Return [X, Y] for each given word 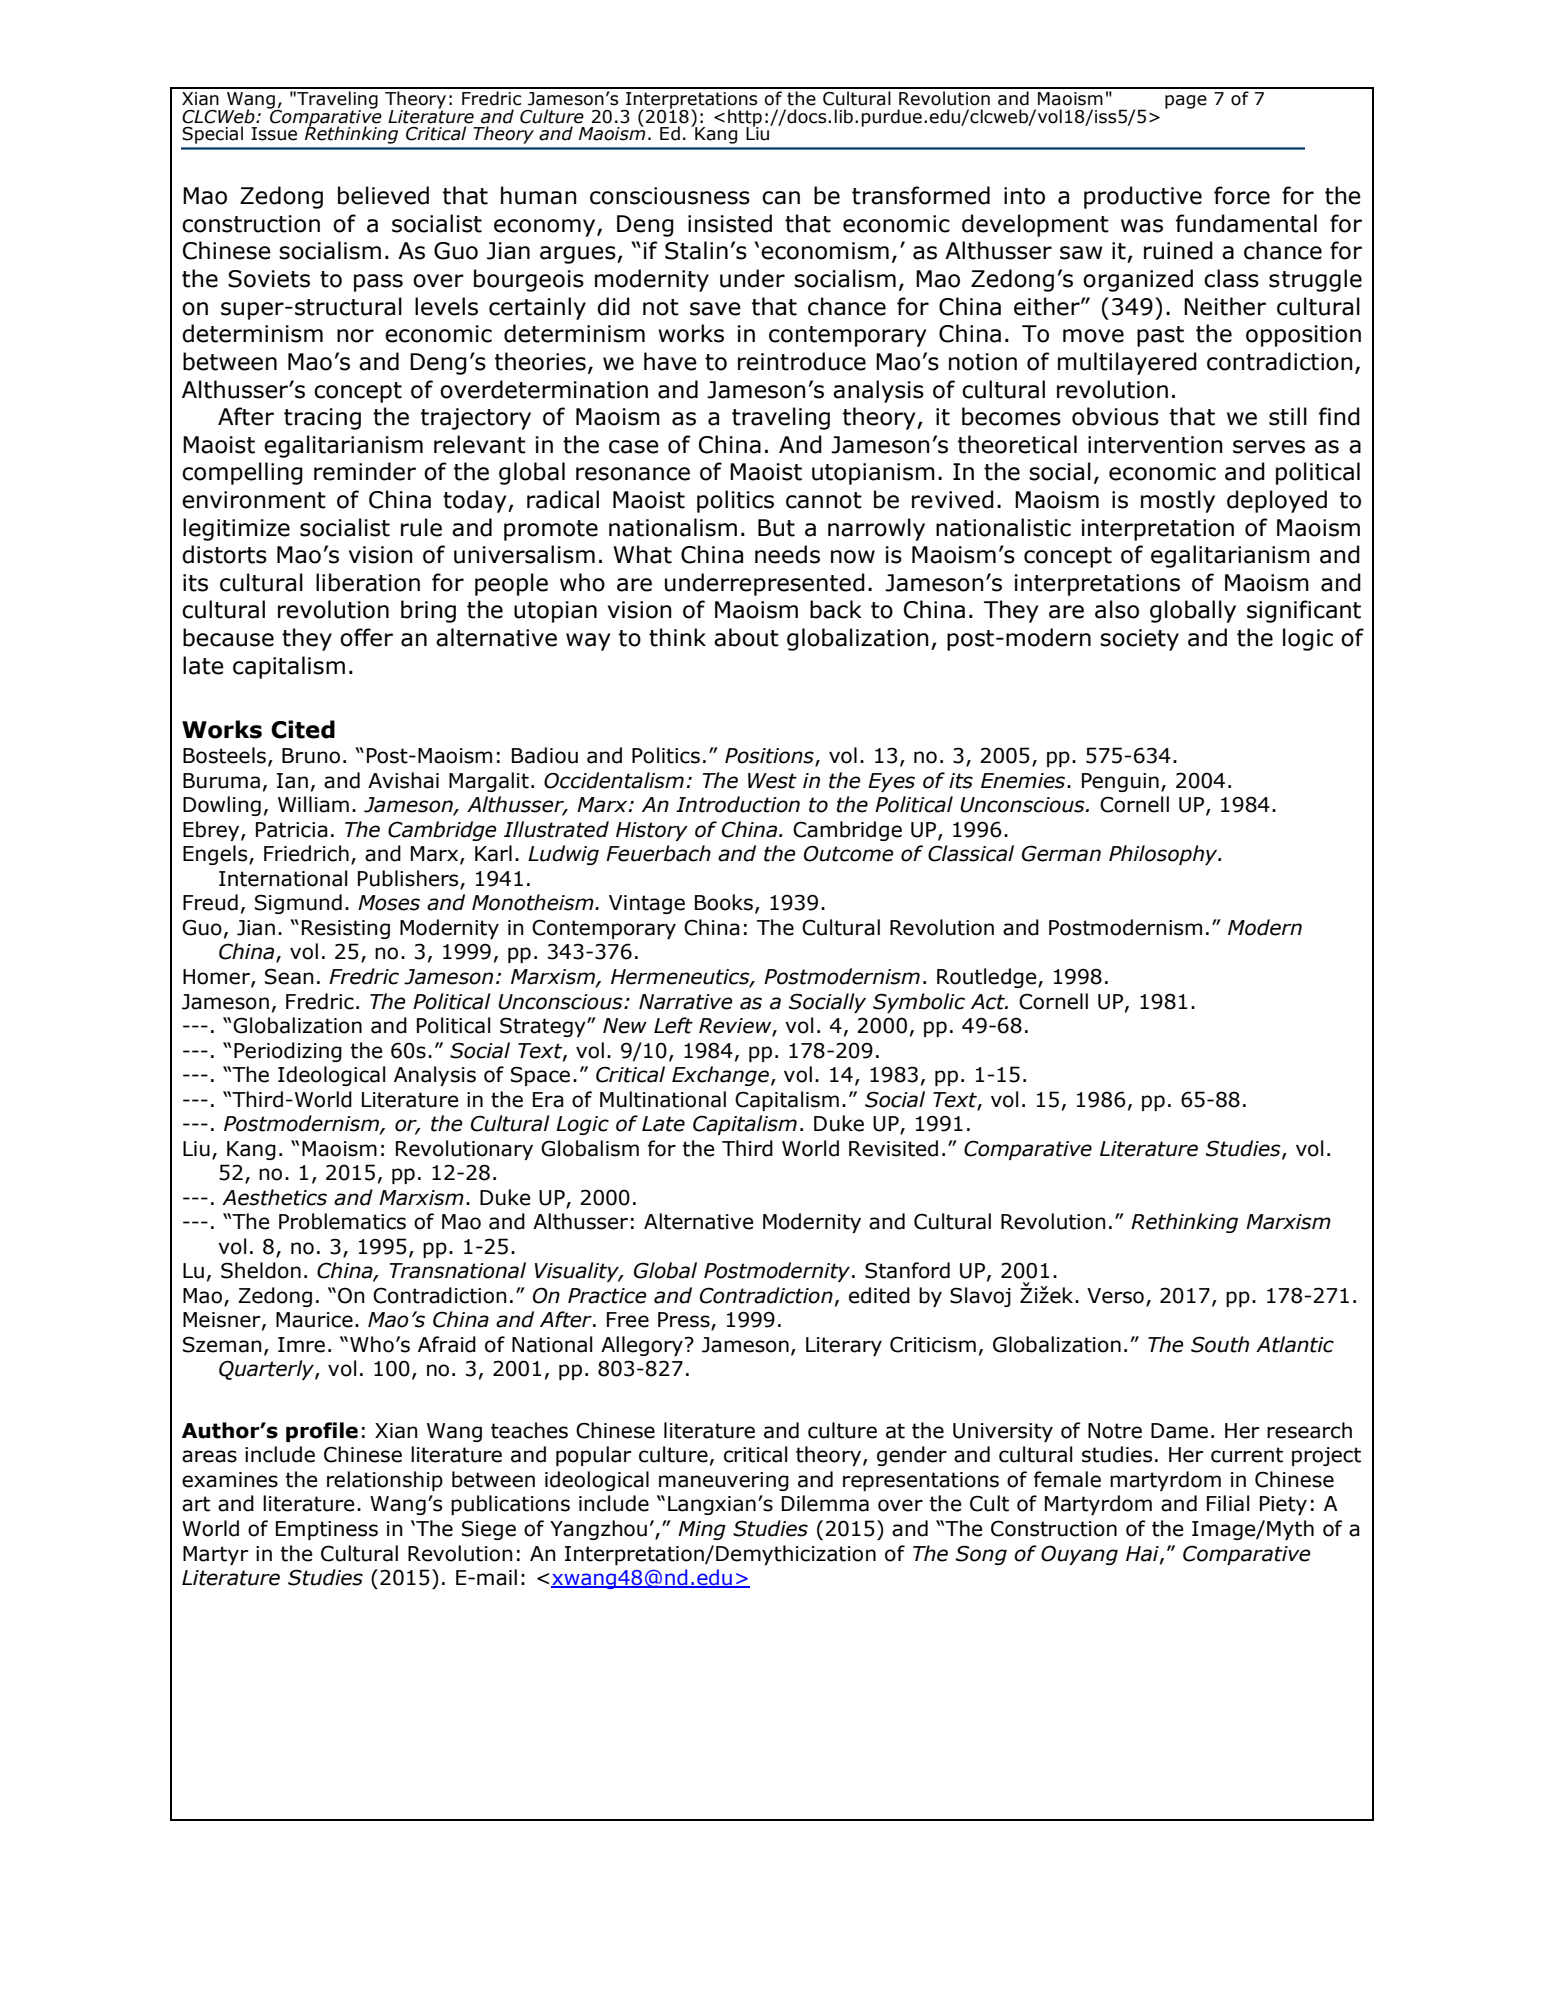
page [1186, 102]
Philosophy [1164, 855]
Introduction [738, 804]
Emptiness [327, 1530]
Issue [274, 134]
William [313, 804]
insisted [730, 223]
